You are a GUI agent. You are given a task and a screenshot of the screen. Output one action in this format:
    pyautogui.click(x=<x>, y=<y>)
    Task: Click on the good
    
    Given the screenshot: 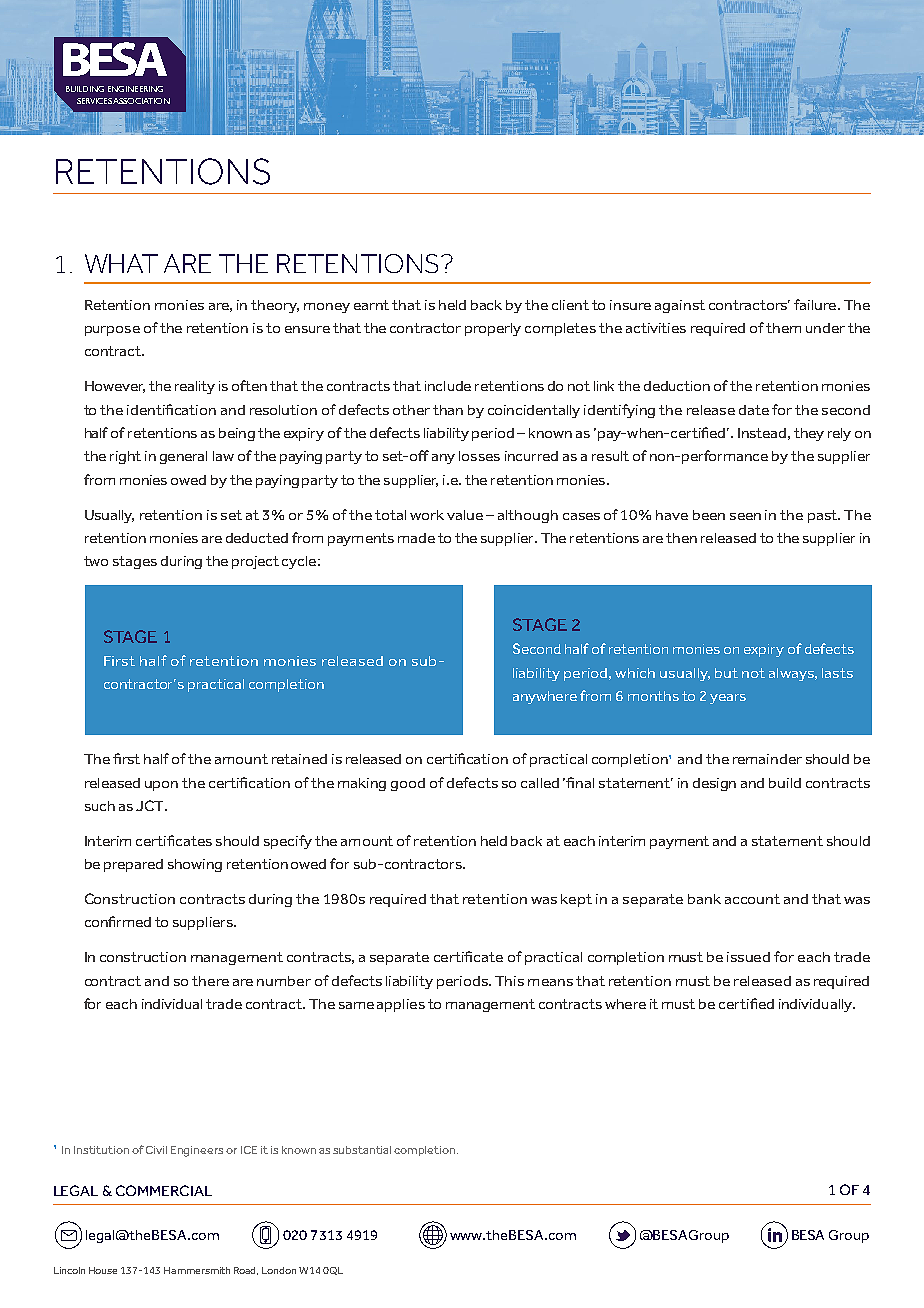 What is the action you would take?
    pyautogui.click(x=408, y=784)
